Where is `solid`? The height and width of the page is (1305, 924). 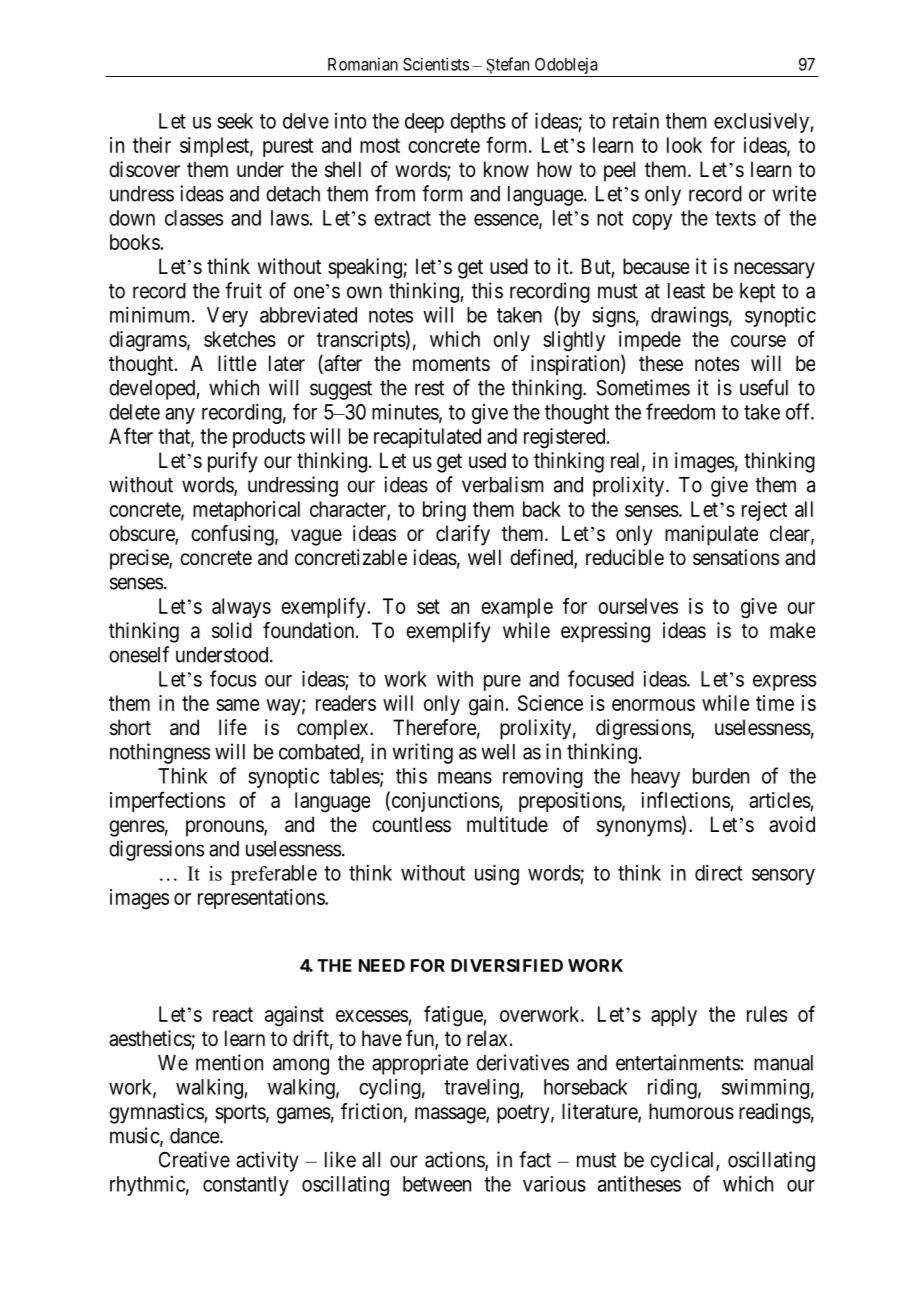
solid is located at coordinates (232, 630).
